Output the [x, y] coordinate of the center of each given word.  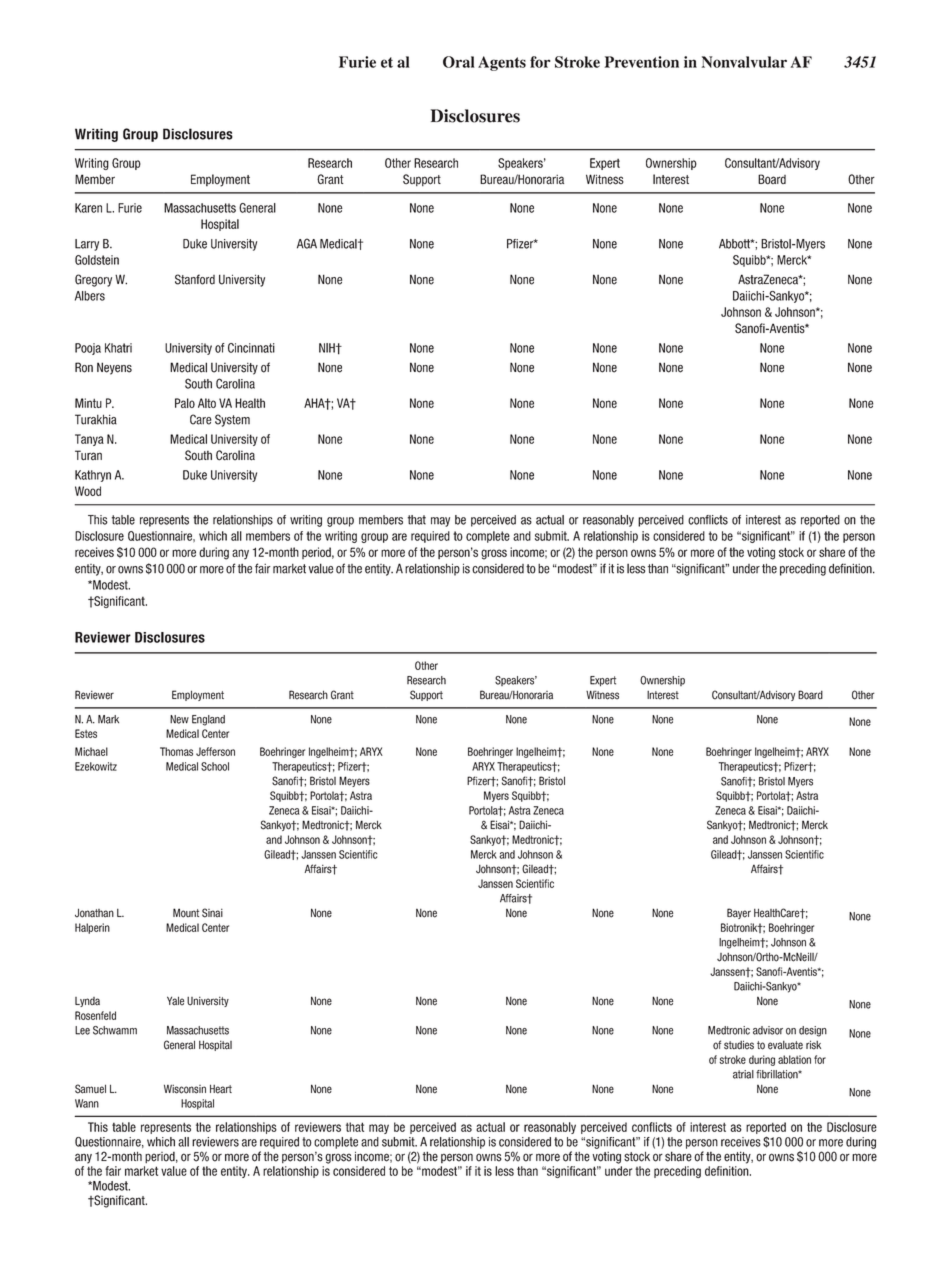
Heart [221, 1089]
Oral [459, 62]
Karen [88, 208]
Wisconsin [185, 1089]
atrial [743, 1074]
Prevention [641, 62]
